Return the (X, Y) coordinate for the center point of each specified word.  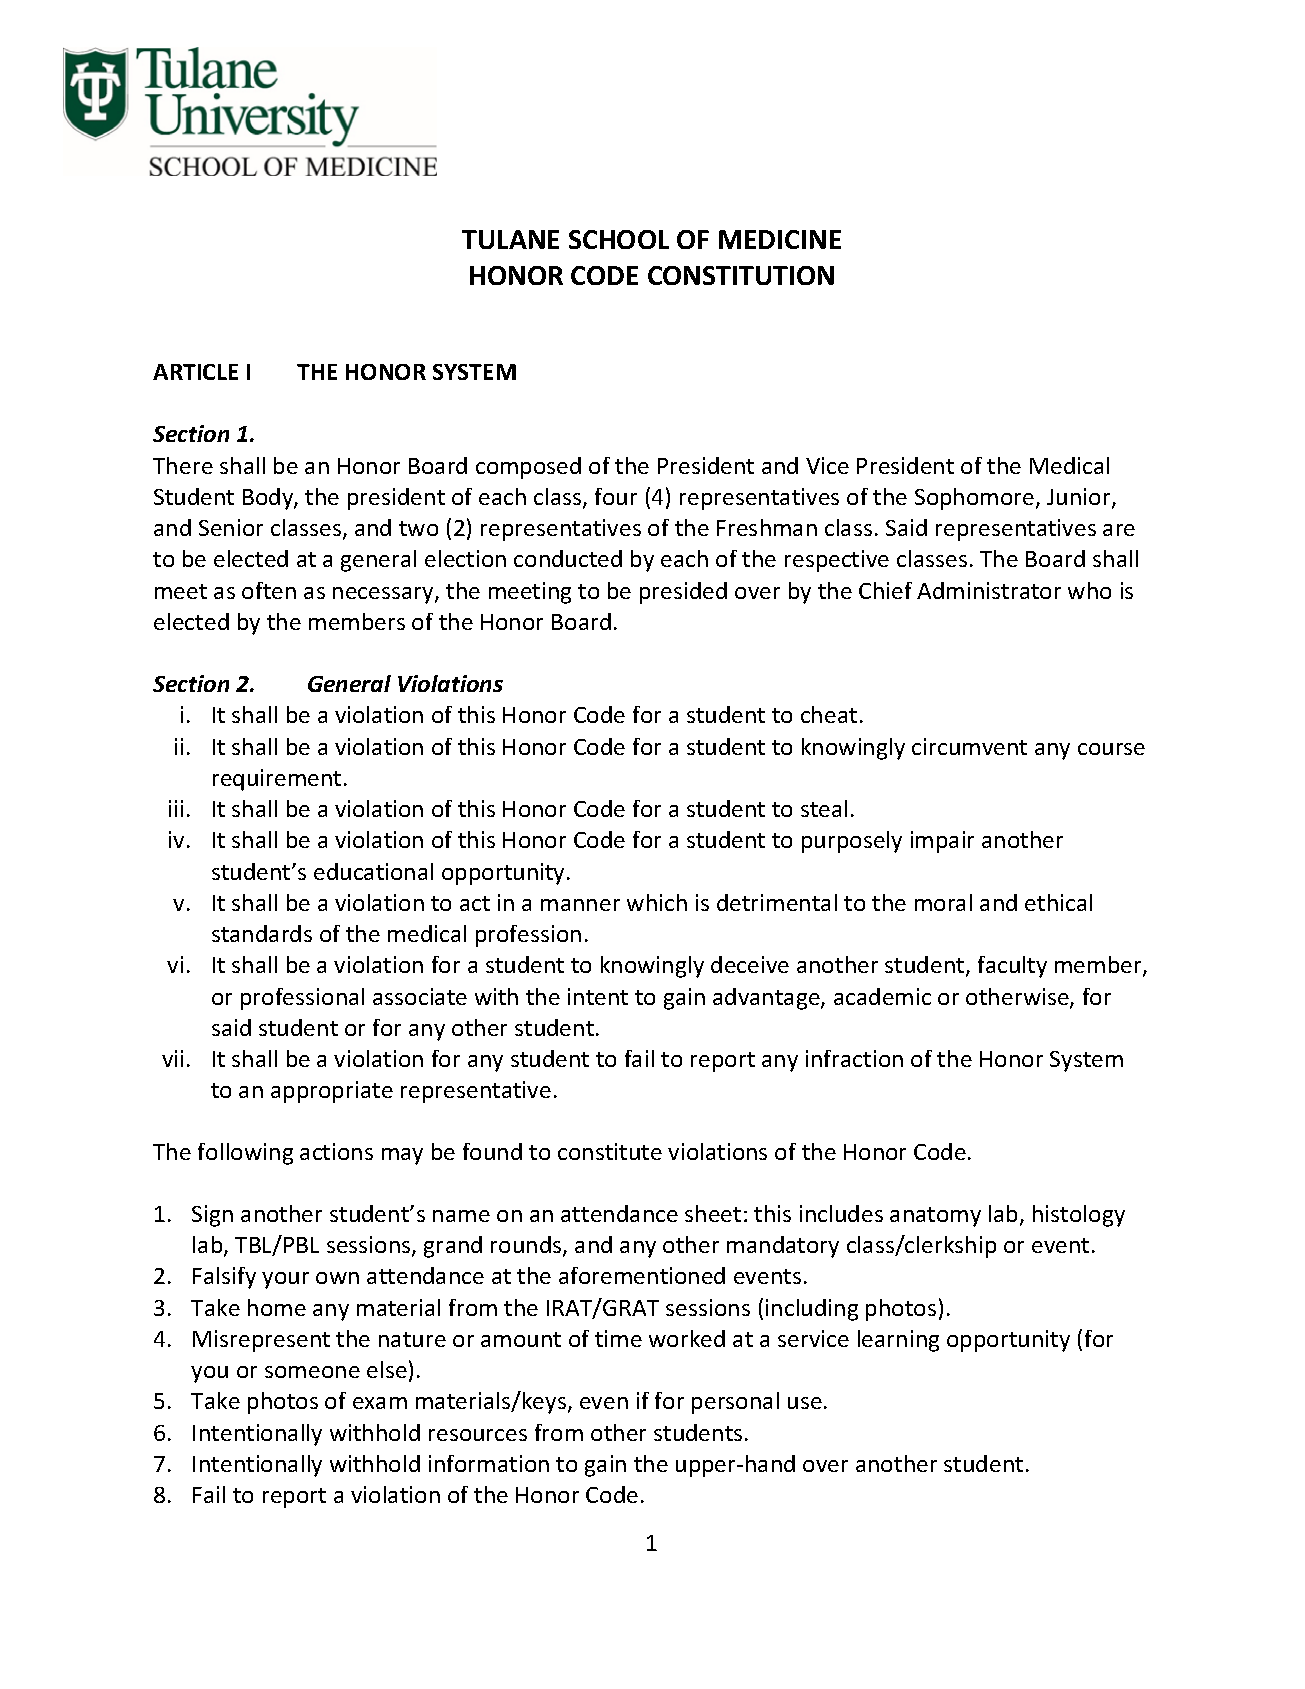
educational (373, 871)
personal (735, 1403)
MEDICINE (780, 239)
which (657, 902)
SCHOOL (619, 239)
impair (942, 842)
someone (312, 1372)
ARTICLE (195, 372)
